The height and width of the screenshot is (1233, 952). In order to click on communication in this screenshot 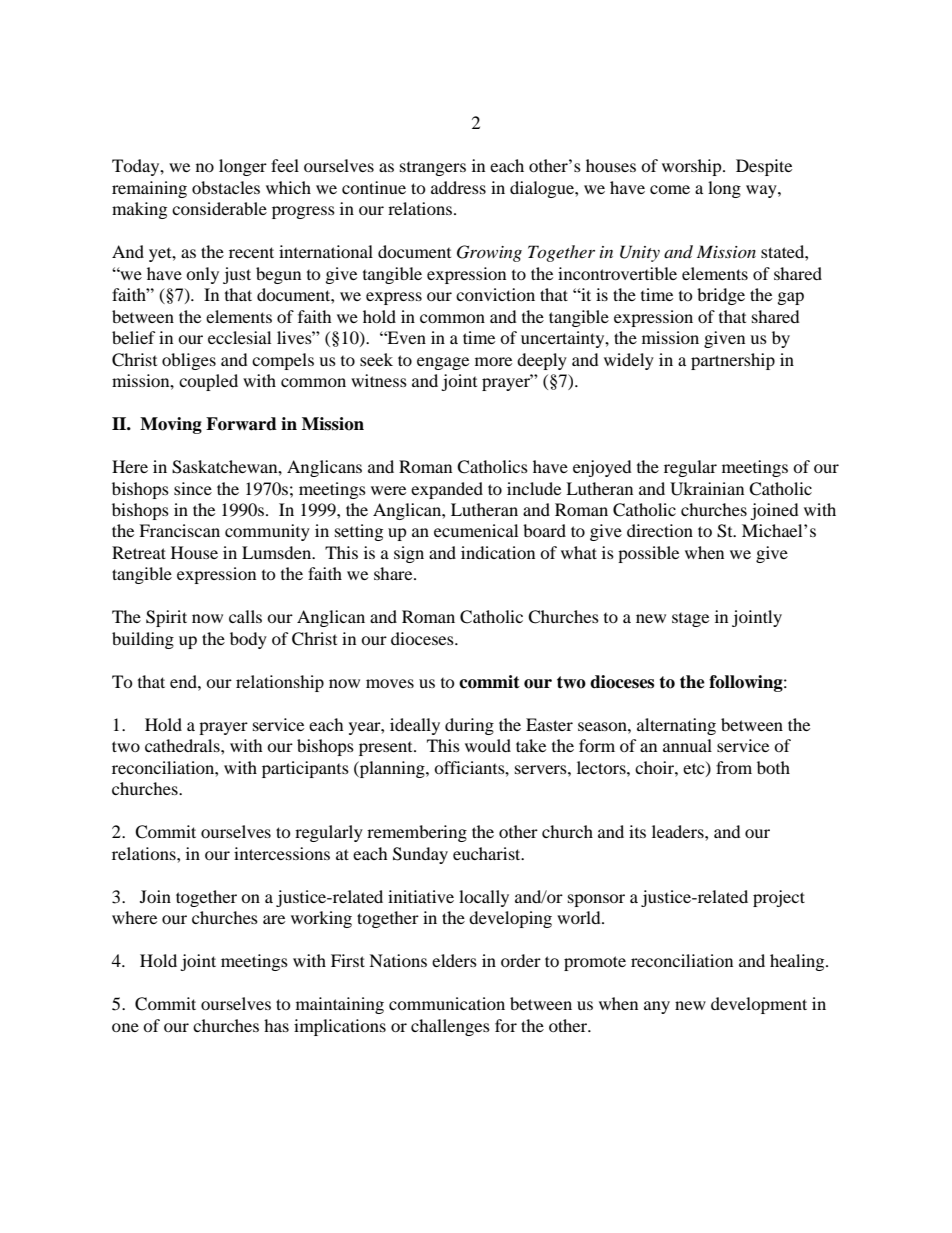, I will do `click(447, 1003)`.
